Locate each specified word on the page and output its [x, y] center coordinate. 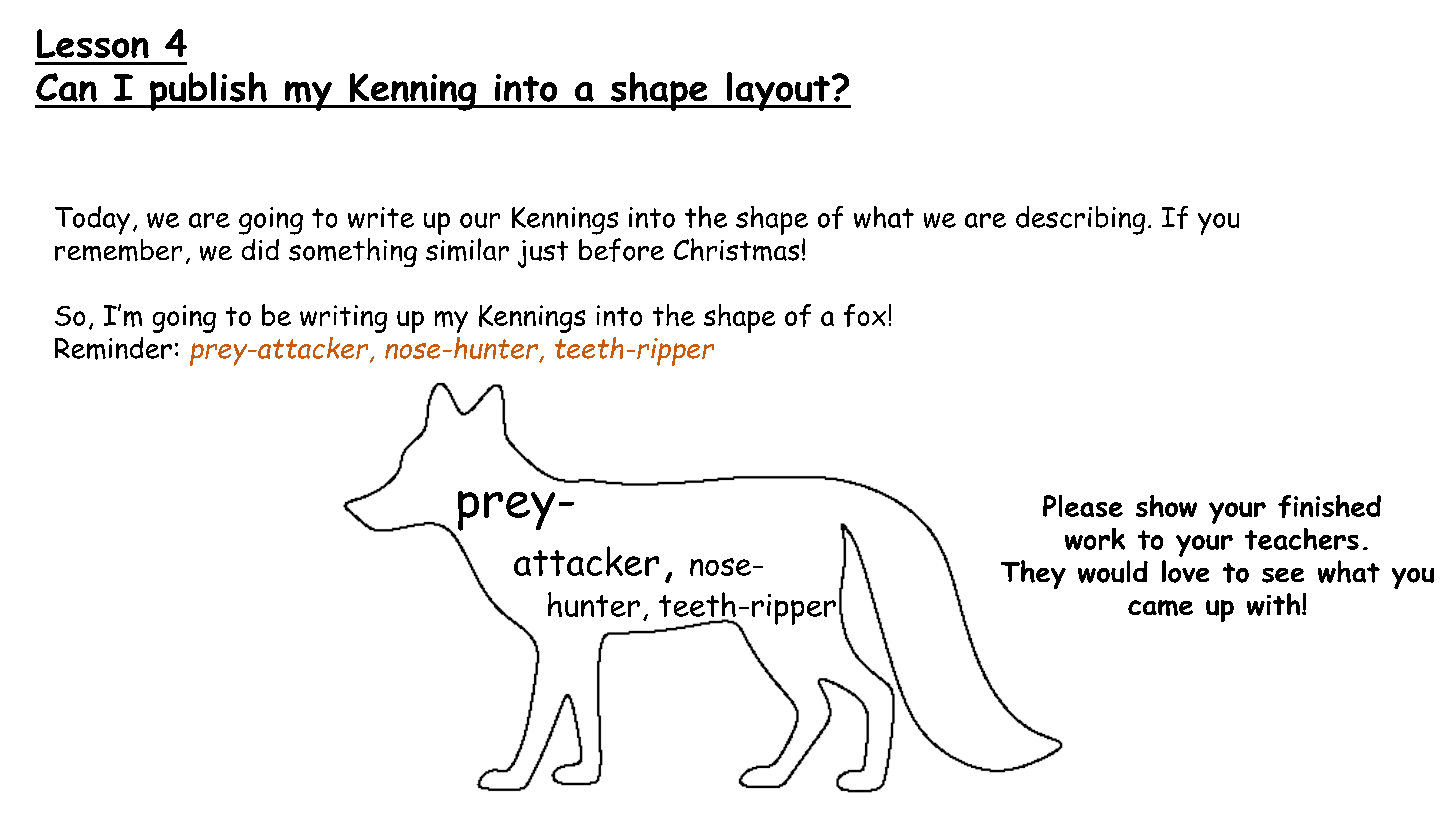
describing [1080, 220]
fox [865, 315]
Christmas [736, 249]
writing [343, 319]
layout [778, 91]
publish [208, 91]
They [1033, 574]
